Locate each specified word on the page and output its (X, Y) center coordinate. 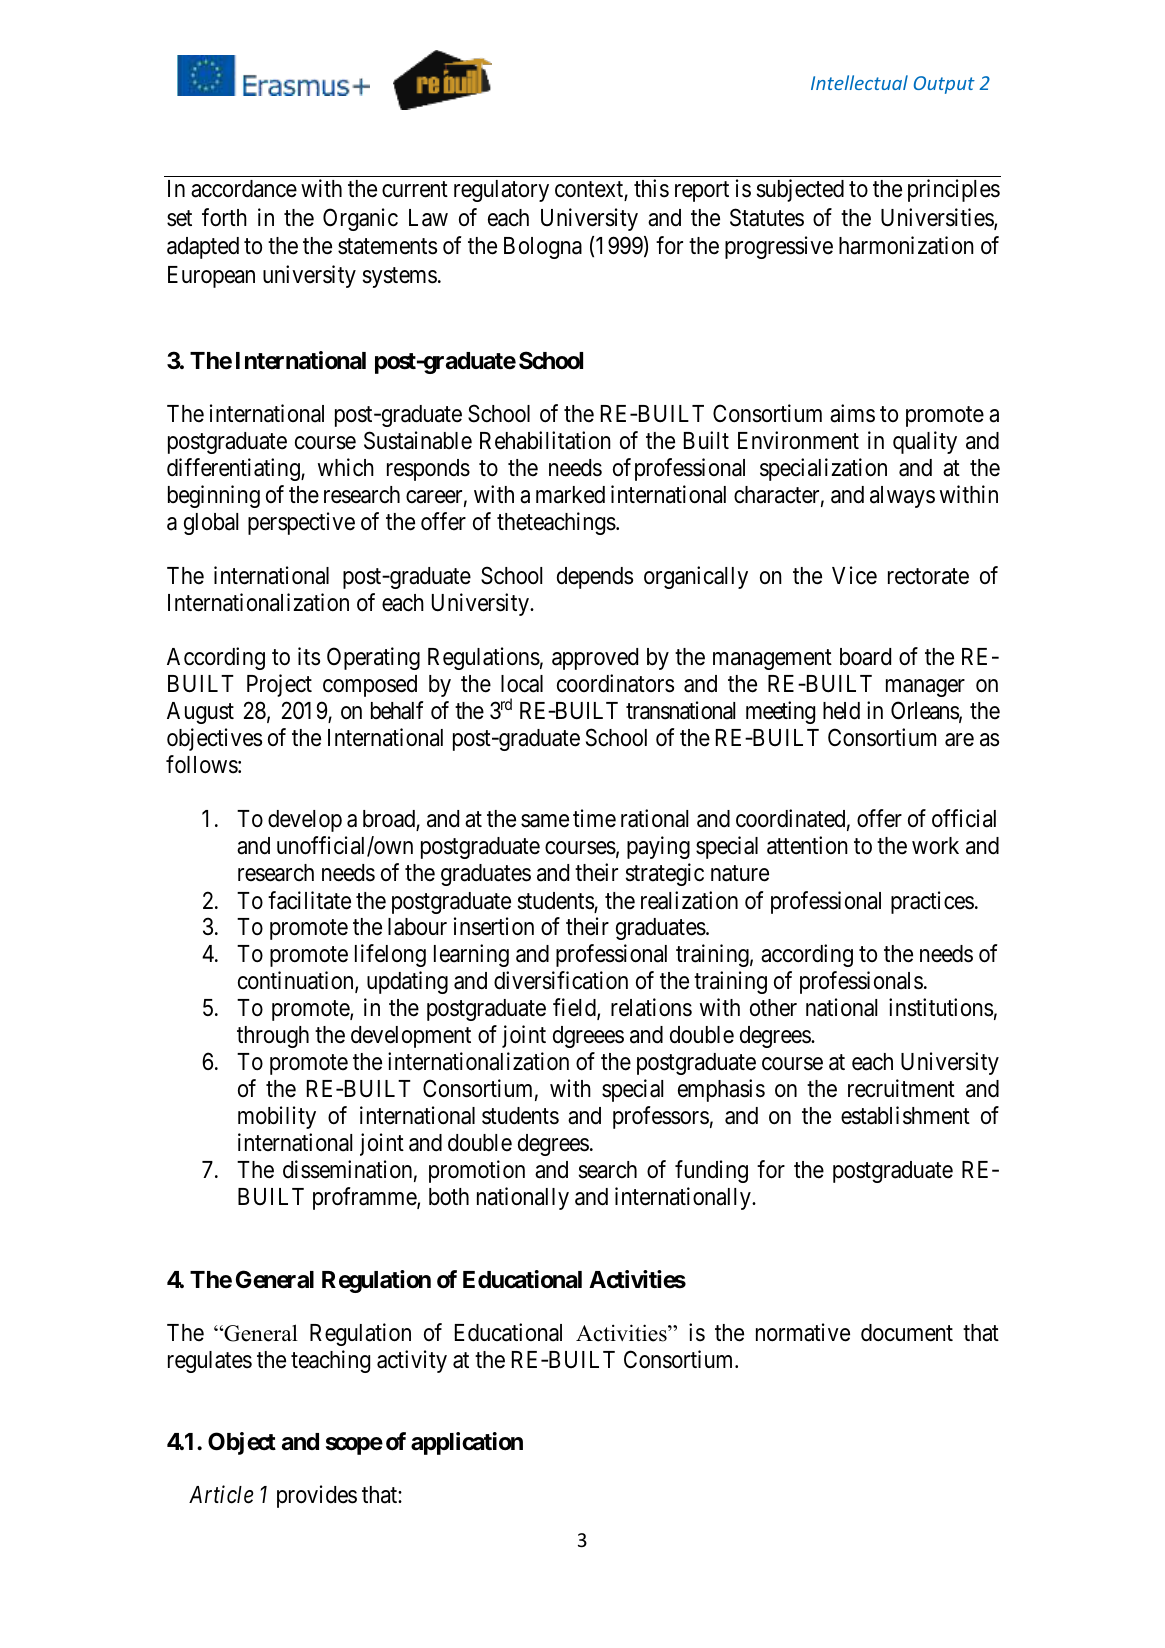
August (200, 713)
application (467, 1443)
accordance (244, 189)
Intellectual (859, 82)
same (545, 821)
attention (807, 845)
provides (317, 1496)
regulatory (501, 191)
